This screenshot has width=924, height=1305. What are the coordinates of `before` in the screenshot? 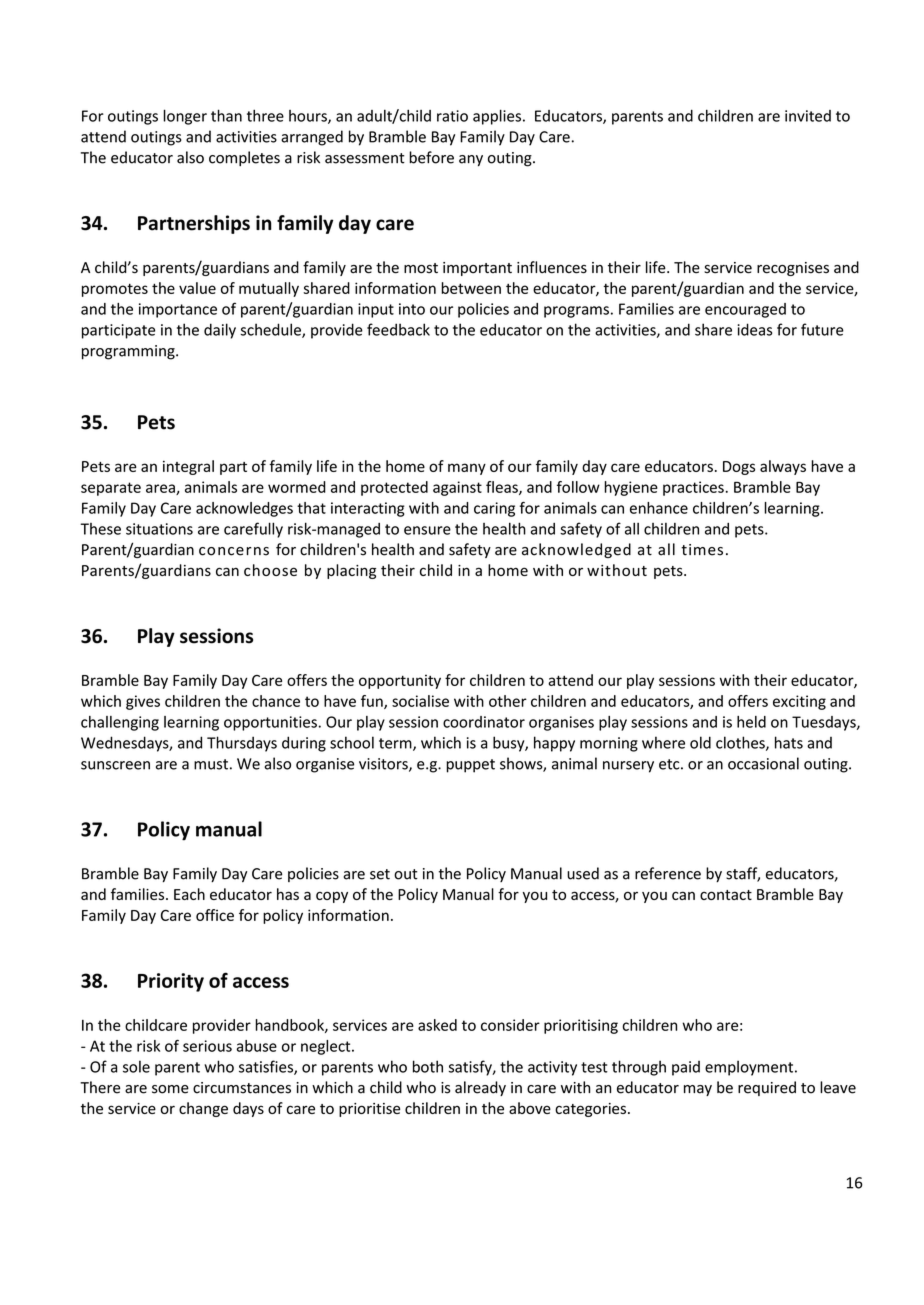 It's located at (431, 157).
